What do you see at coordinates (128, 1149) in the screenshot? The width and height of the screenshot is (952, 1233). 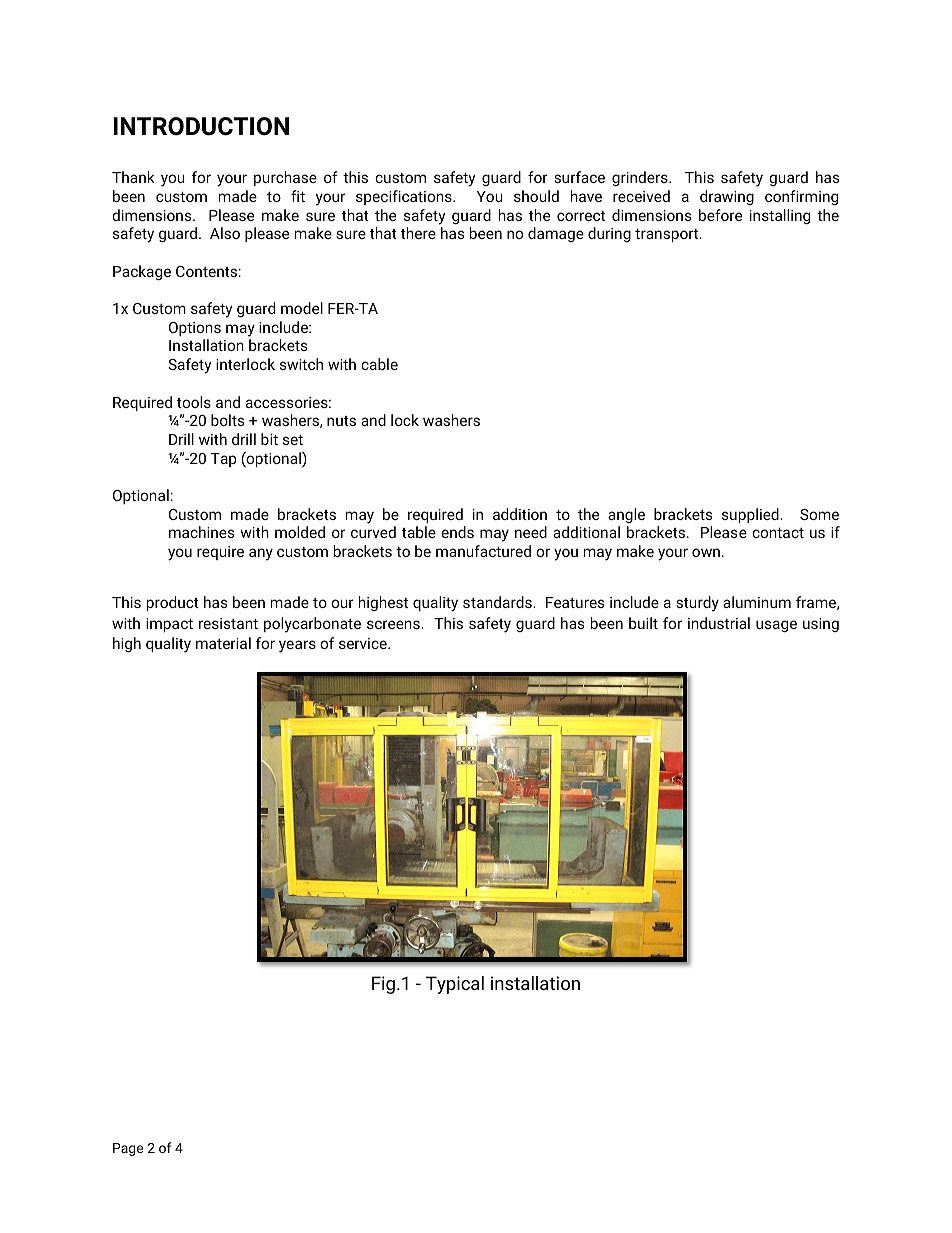 I see `Page` at bounding box center [128, 1149].
